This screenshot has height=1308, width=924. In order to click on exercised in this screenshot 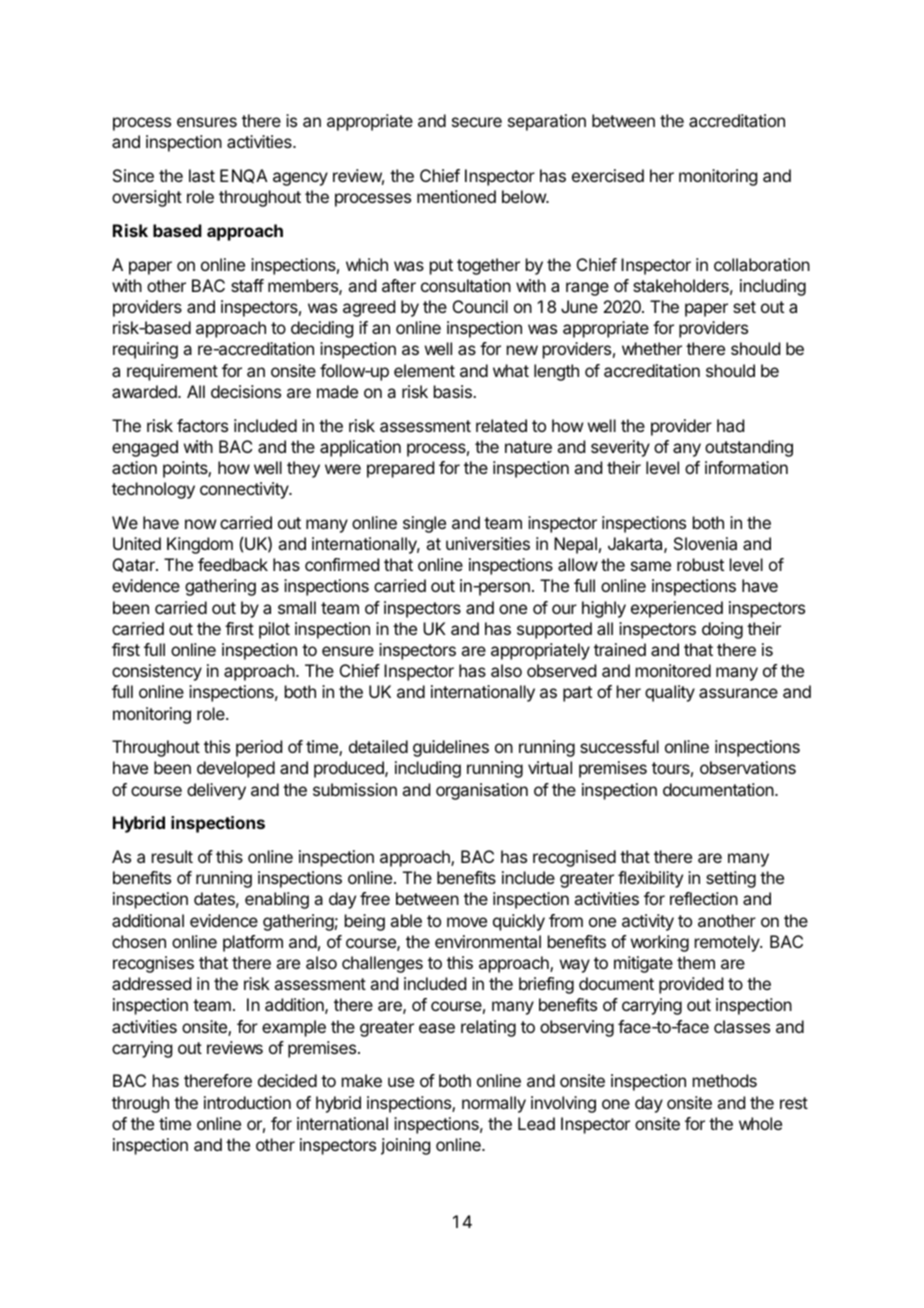, I will do `click(608, 175)`.
